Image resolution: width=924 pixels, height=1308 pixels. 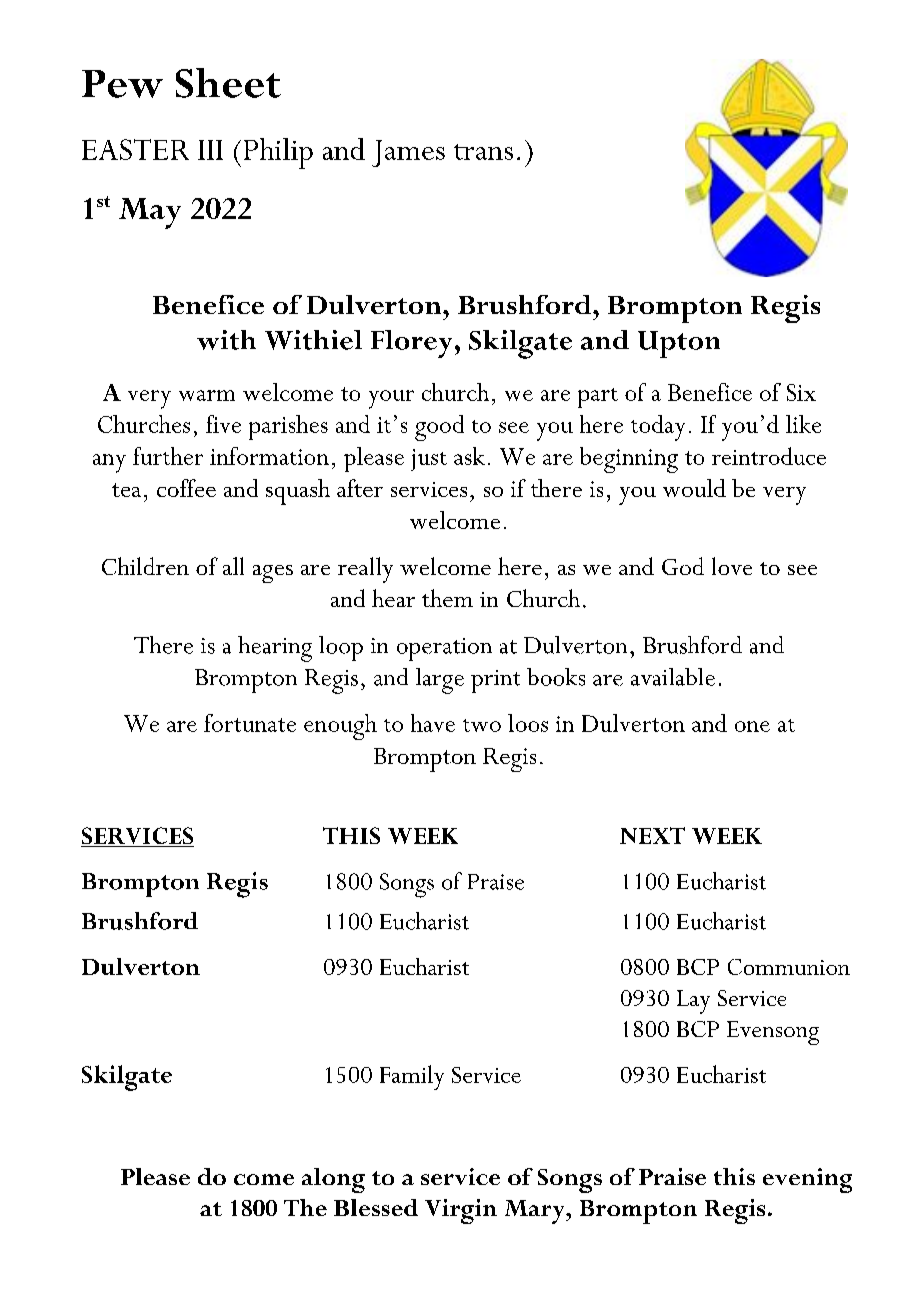 What do you see at coordinates (801, 392) in the document?
I see `Six` at bounding box center [801, 392].
